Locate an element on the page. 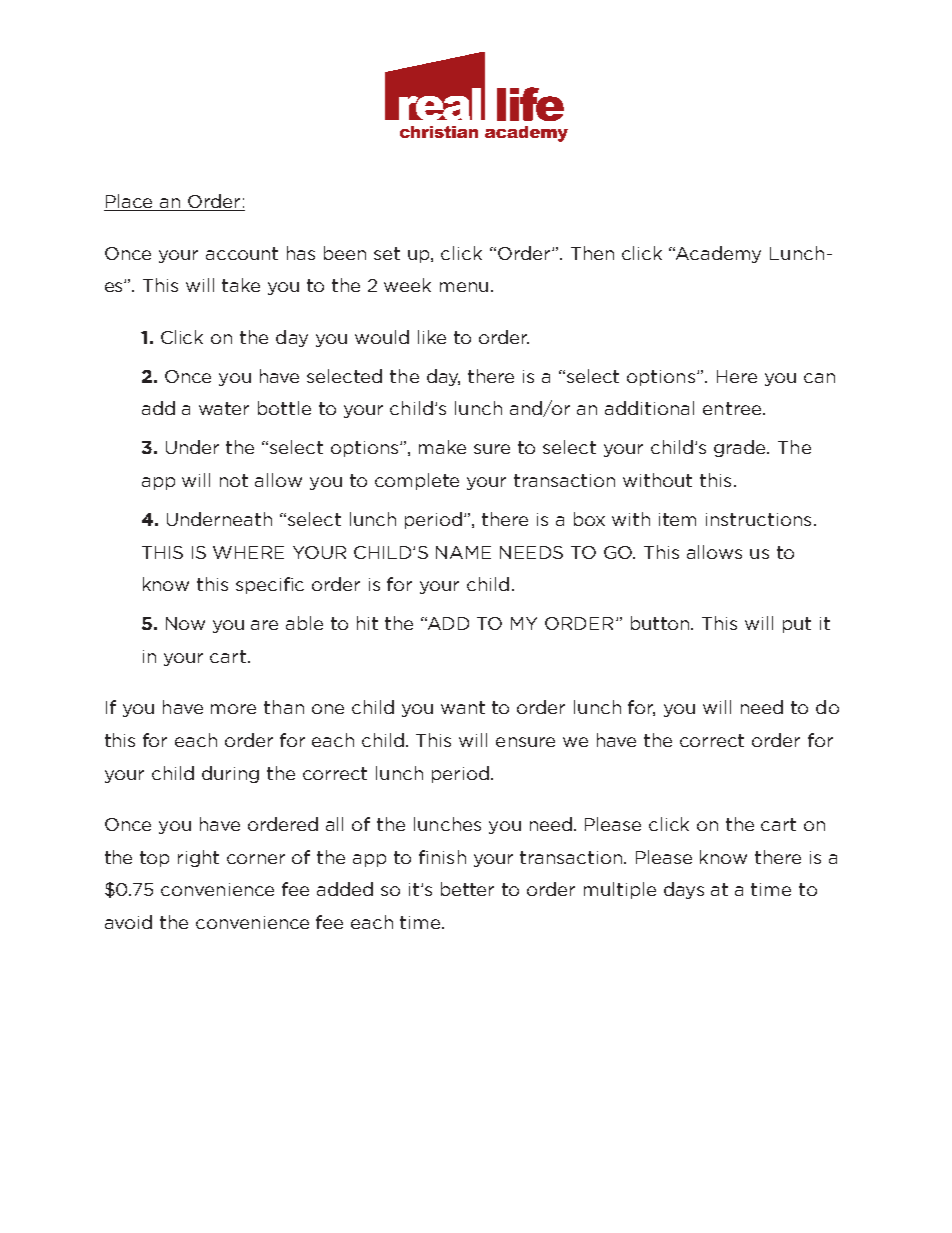  right is located at coordinates (198, 858).
